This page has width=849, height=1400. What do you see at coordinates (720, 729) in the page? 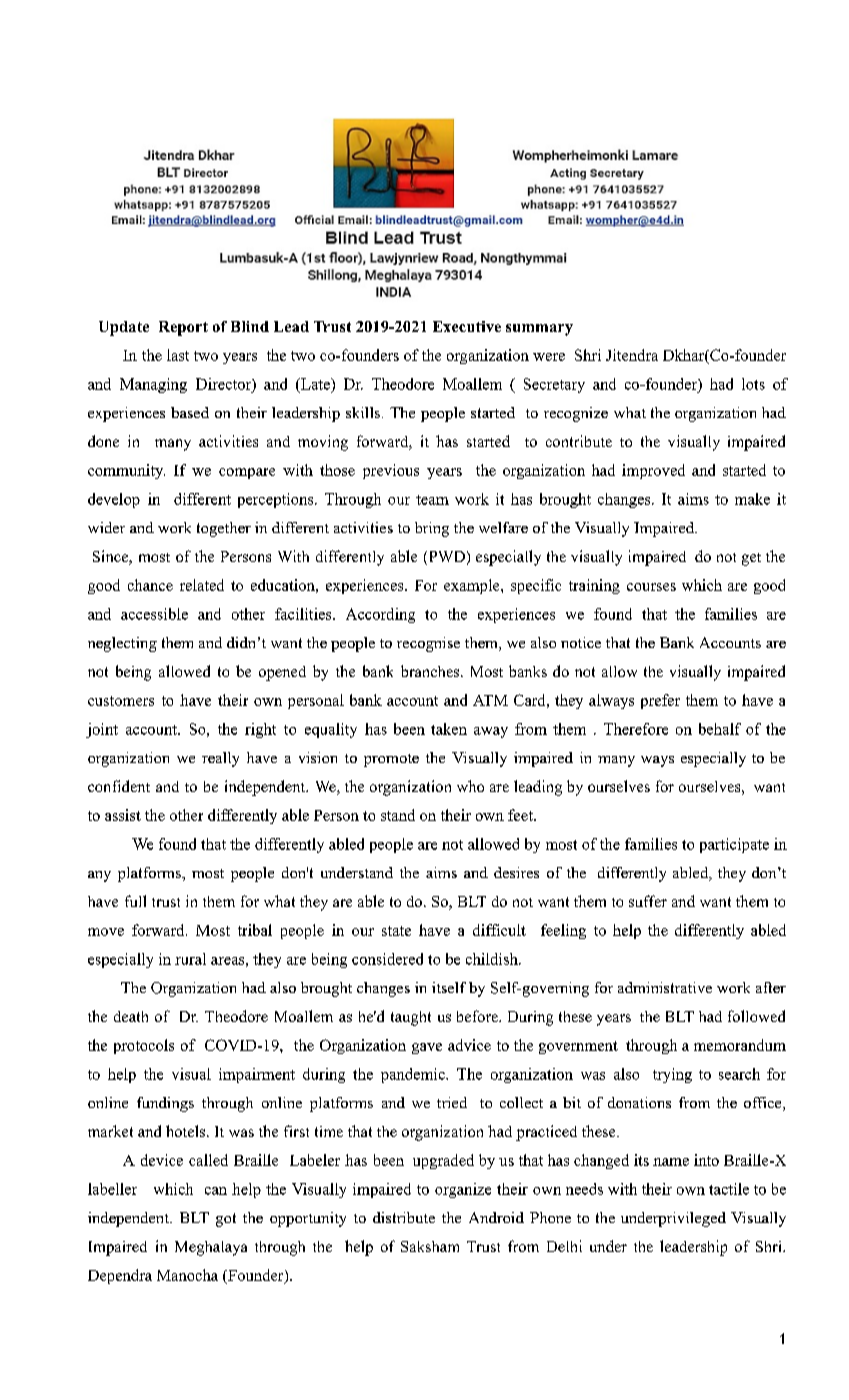
I see `behalf` at bounding box center [720, 729].
